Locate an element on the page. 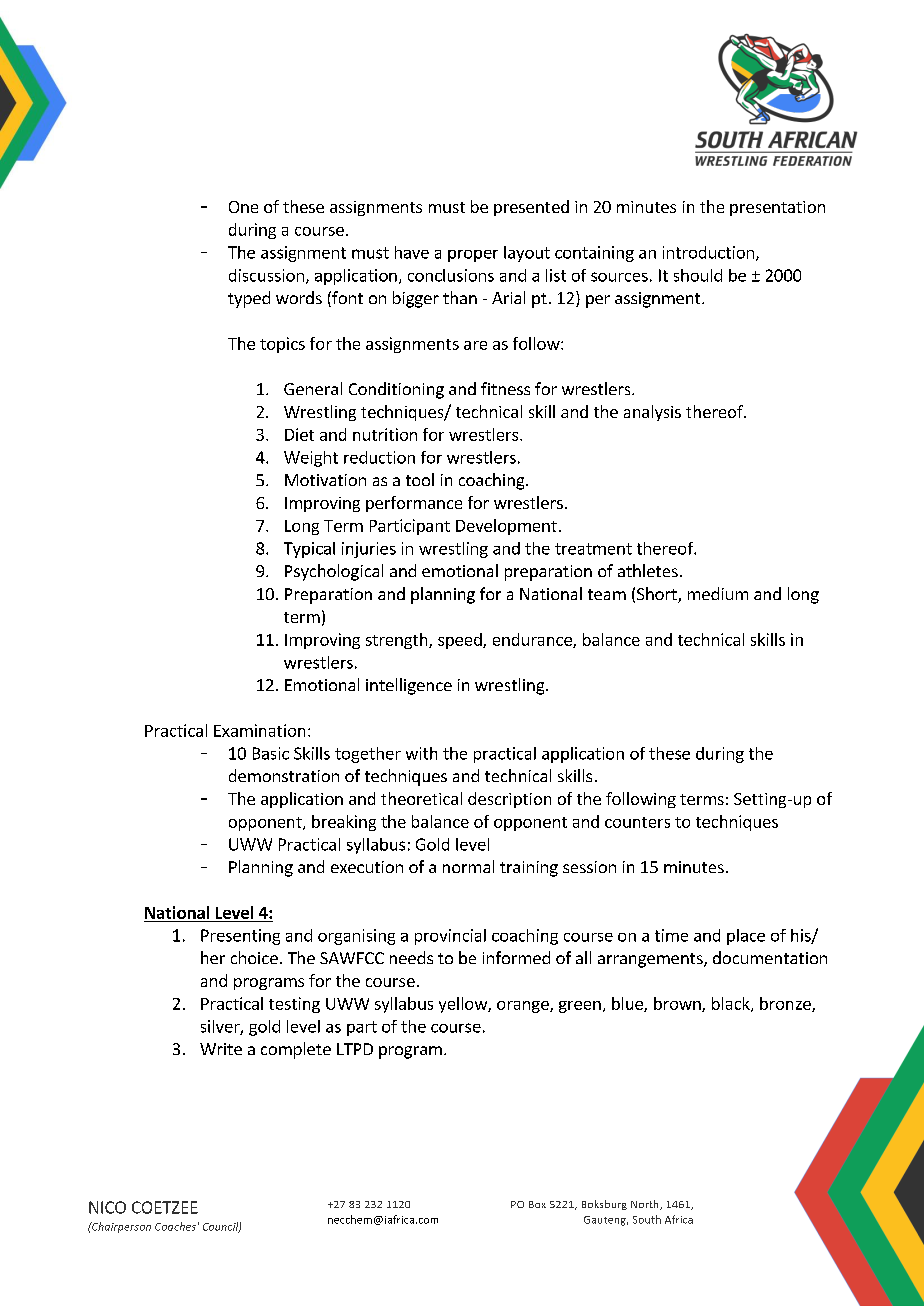 This document has width=924, height=1308. provincial is located at coordinates (450, 937).
